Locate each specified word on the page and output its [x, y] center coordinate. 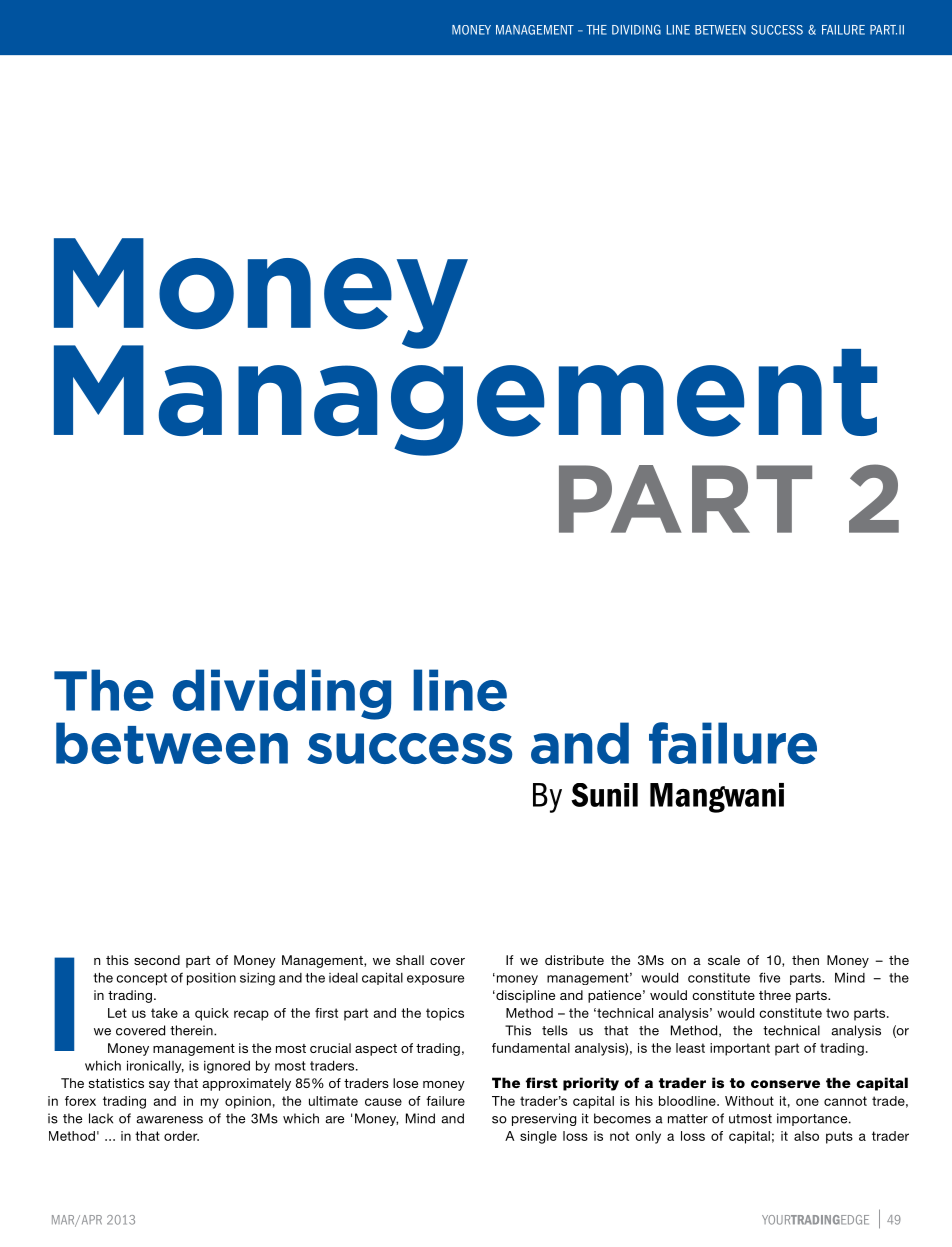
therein [192, 1030]
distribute [574, 960]
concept [141, 979]
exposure [435, 980]
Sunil [604, 795]
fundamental [531, 1048]
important [740, 1049]
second [157, 960]
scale [724, 960]
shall [410, 960]
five [769, 977]
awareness [169, 1120]
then [805, 960]
